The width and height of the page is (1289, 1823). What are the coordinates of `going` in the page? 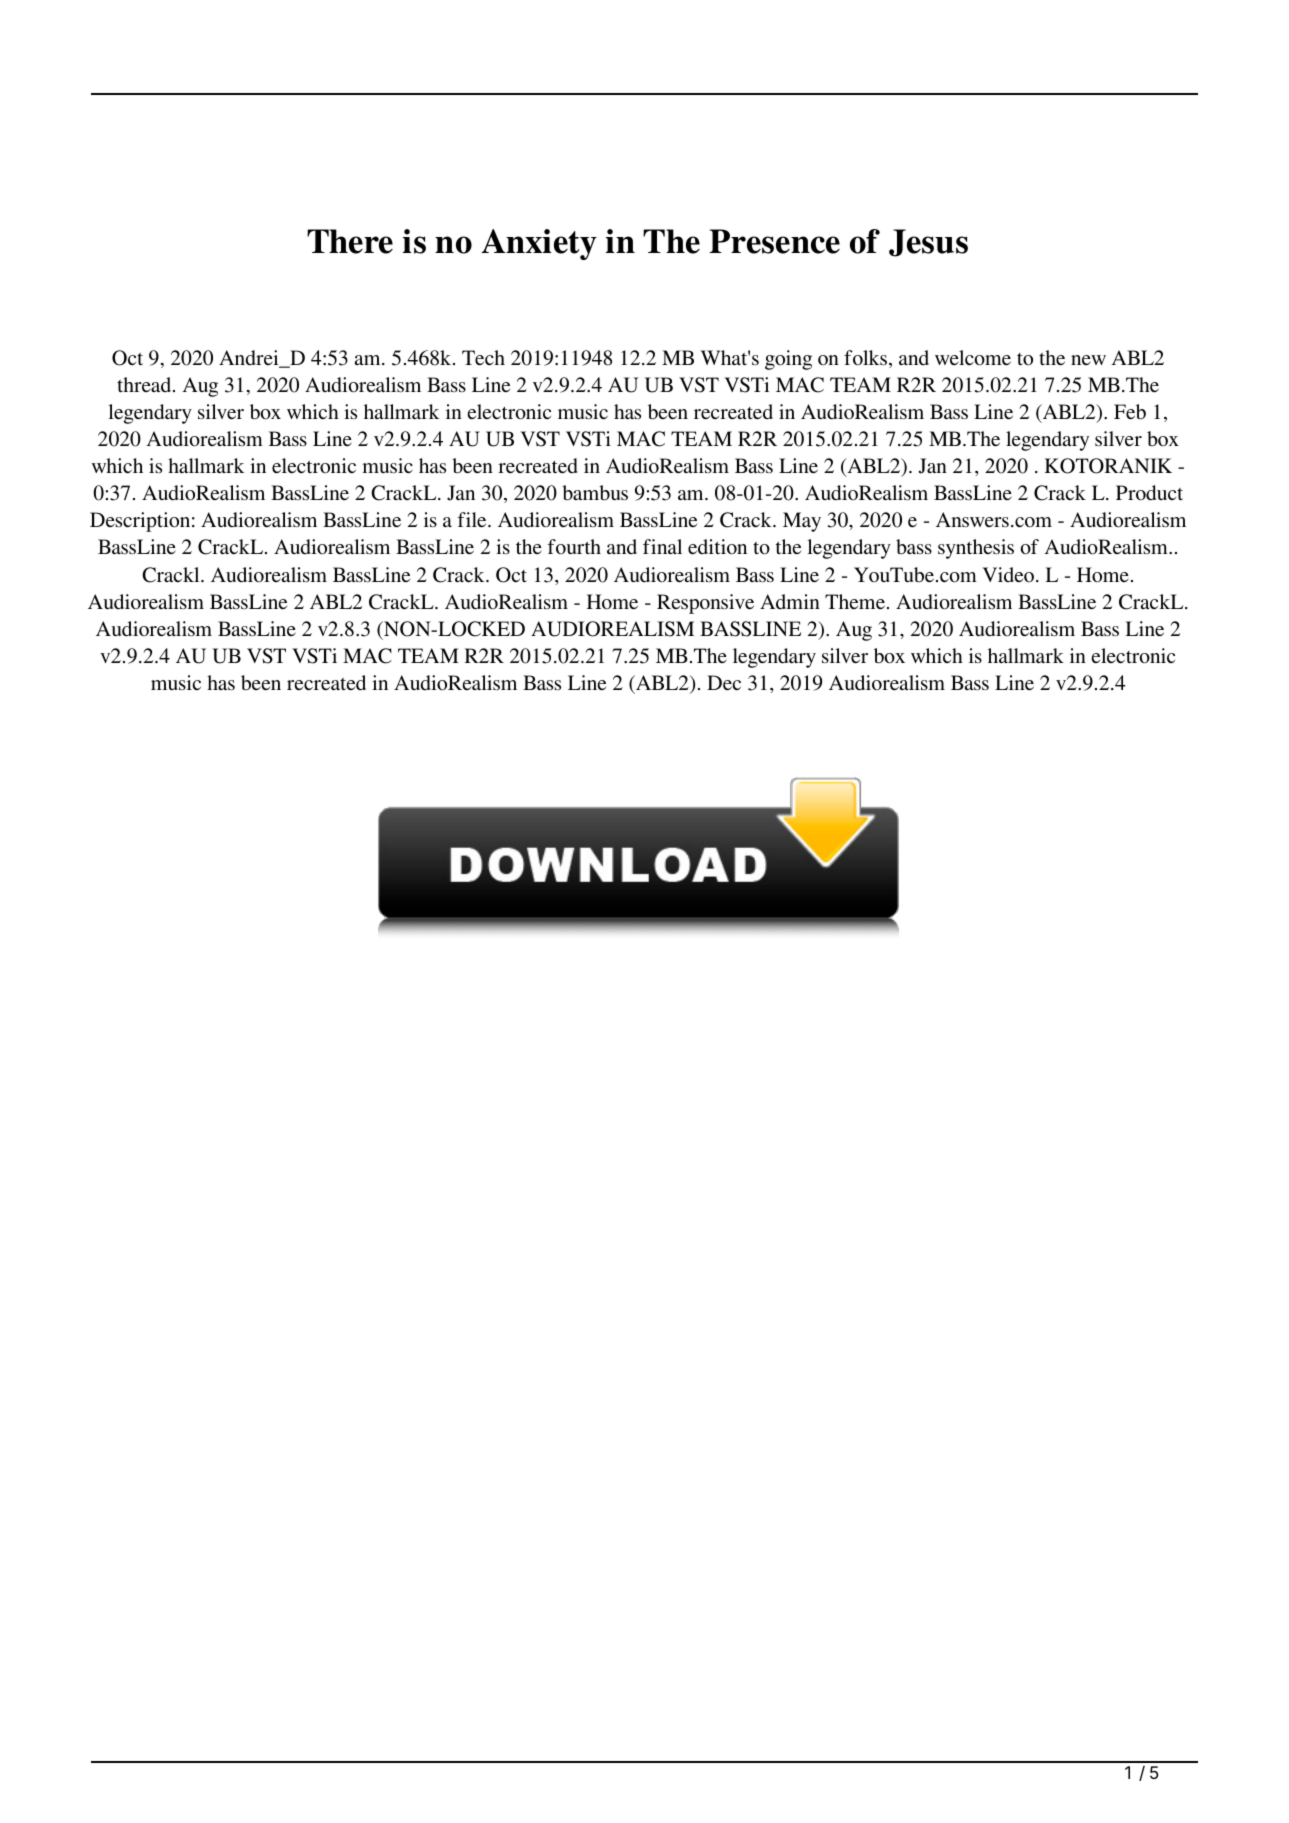 It's located at (788, 360).
